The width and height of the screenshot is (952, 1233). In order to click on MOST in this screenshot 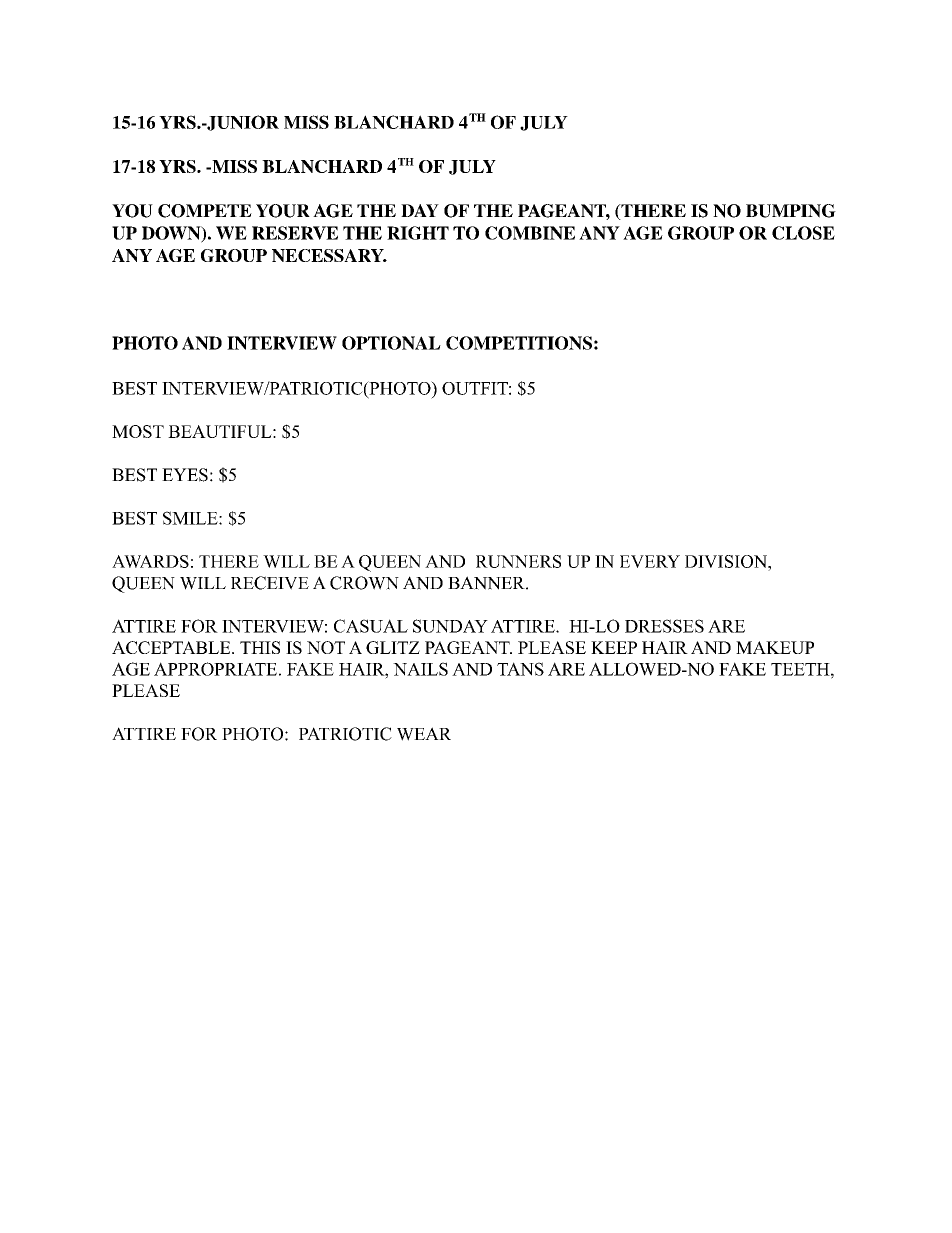, I will do `click(138, 431)`.
